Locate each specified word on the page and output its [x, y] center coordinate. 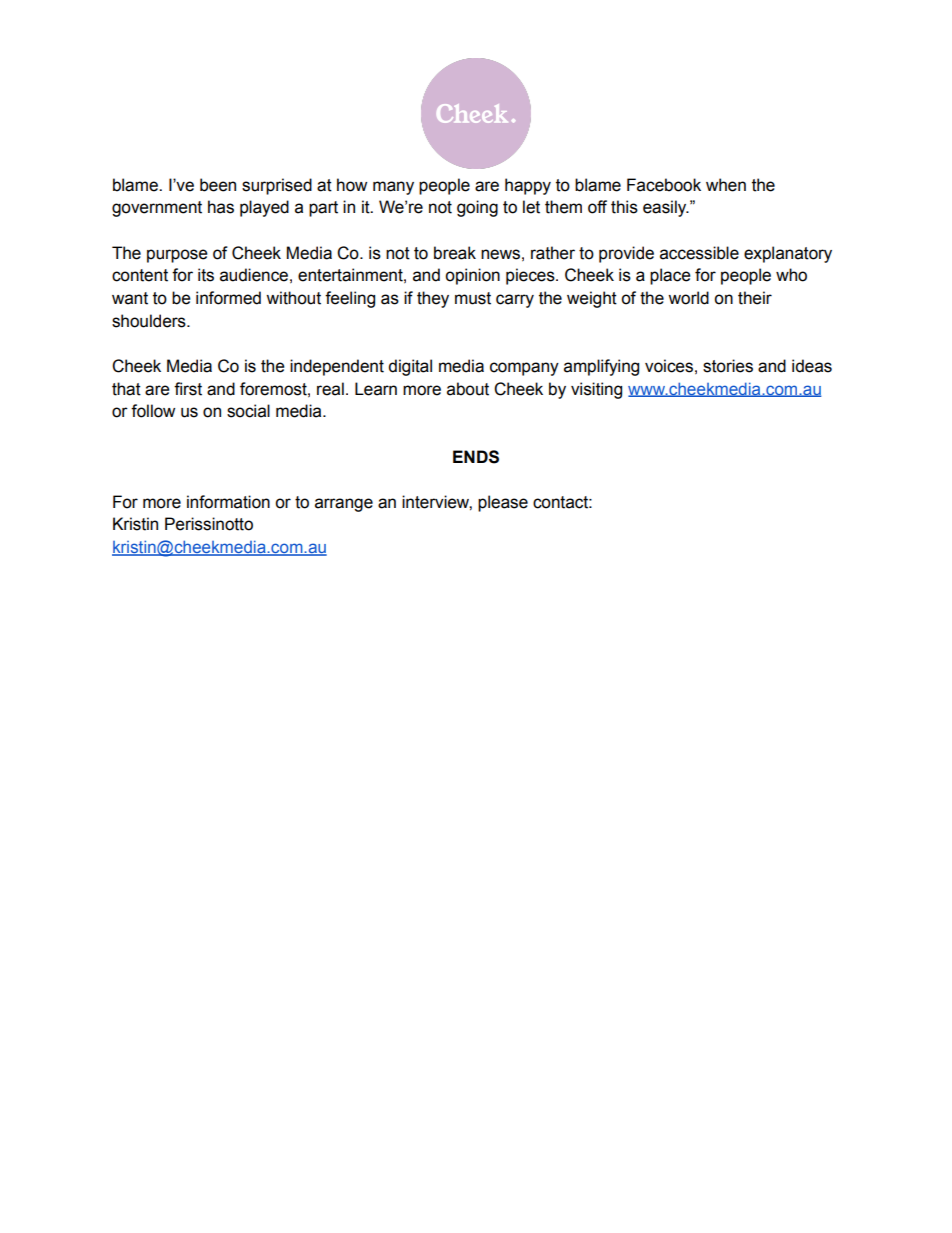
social [248, 411]
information [228, 502]
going [477, 208]
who [791, 275]
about [468, 389]
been [218, 185]
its [206, 275]
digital [410, 367]
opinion [472, 276]
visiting [596, 390]
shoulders [150, 321]
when [726, 185]
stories [728, 366]
